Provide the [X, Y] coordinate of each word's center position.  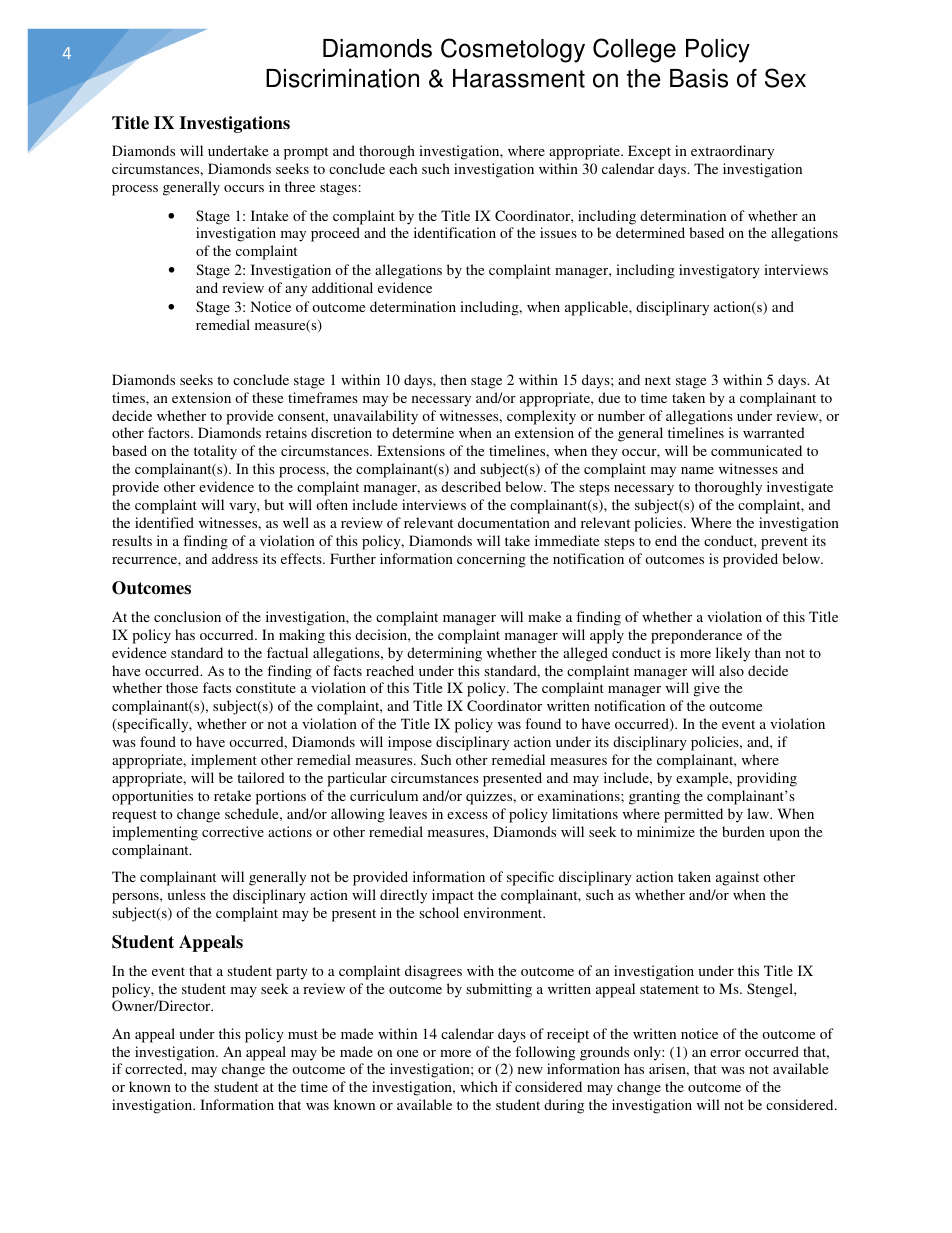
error [725, 1053]
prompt [306, 153]
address [235, 558]
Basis [699, 78]
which [479, 1086]
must [303, 1034]
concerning [491, 560]
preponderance [696, 636]
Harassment [519, 78]
